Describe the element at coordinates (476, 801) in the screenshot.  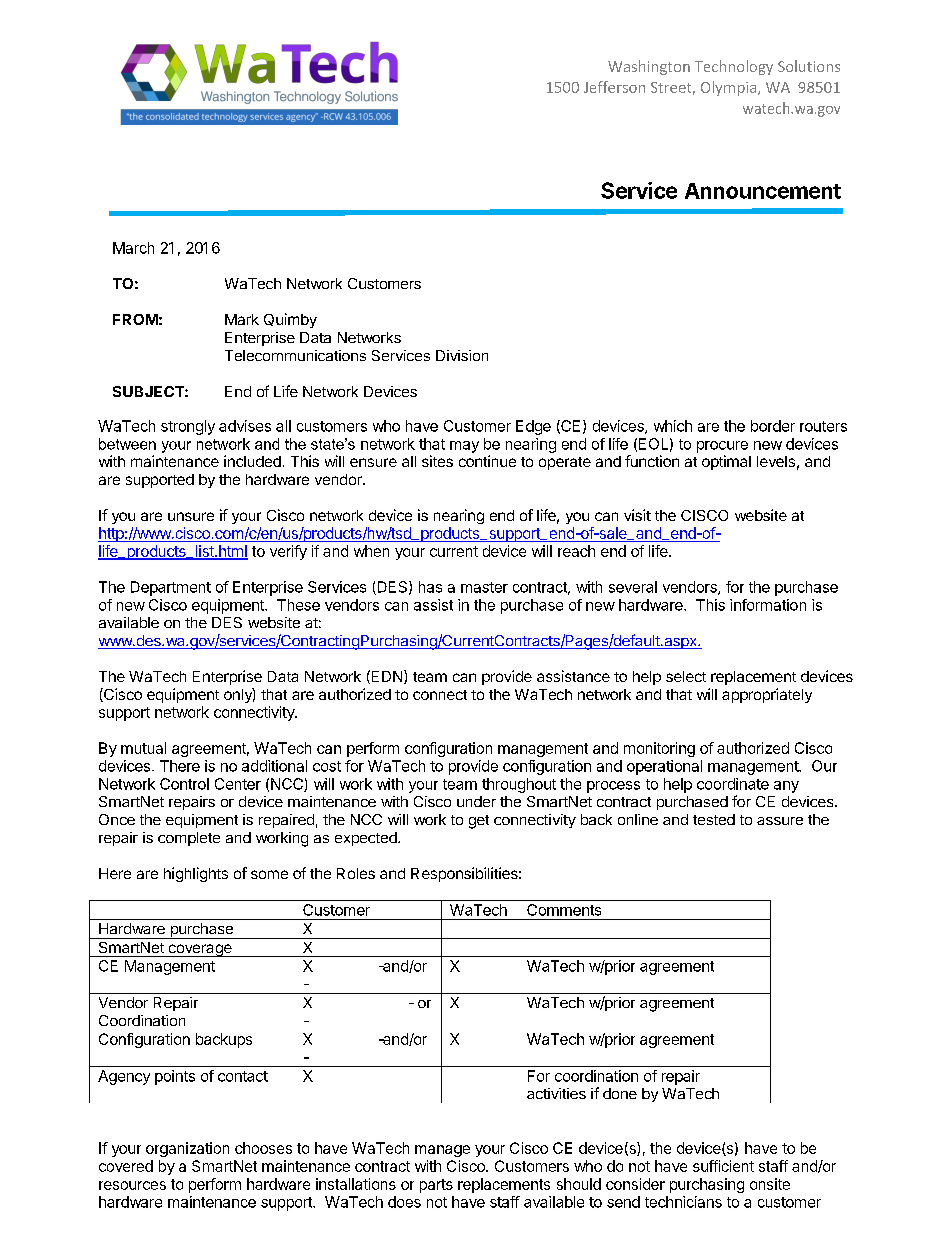
I see `under` at that location.
